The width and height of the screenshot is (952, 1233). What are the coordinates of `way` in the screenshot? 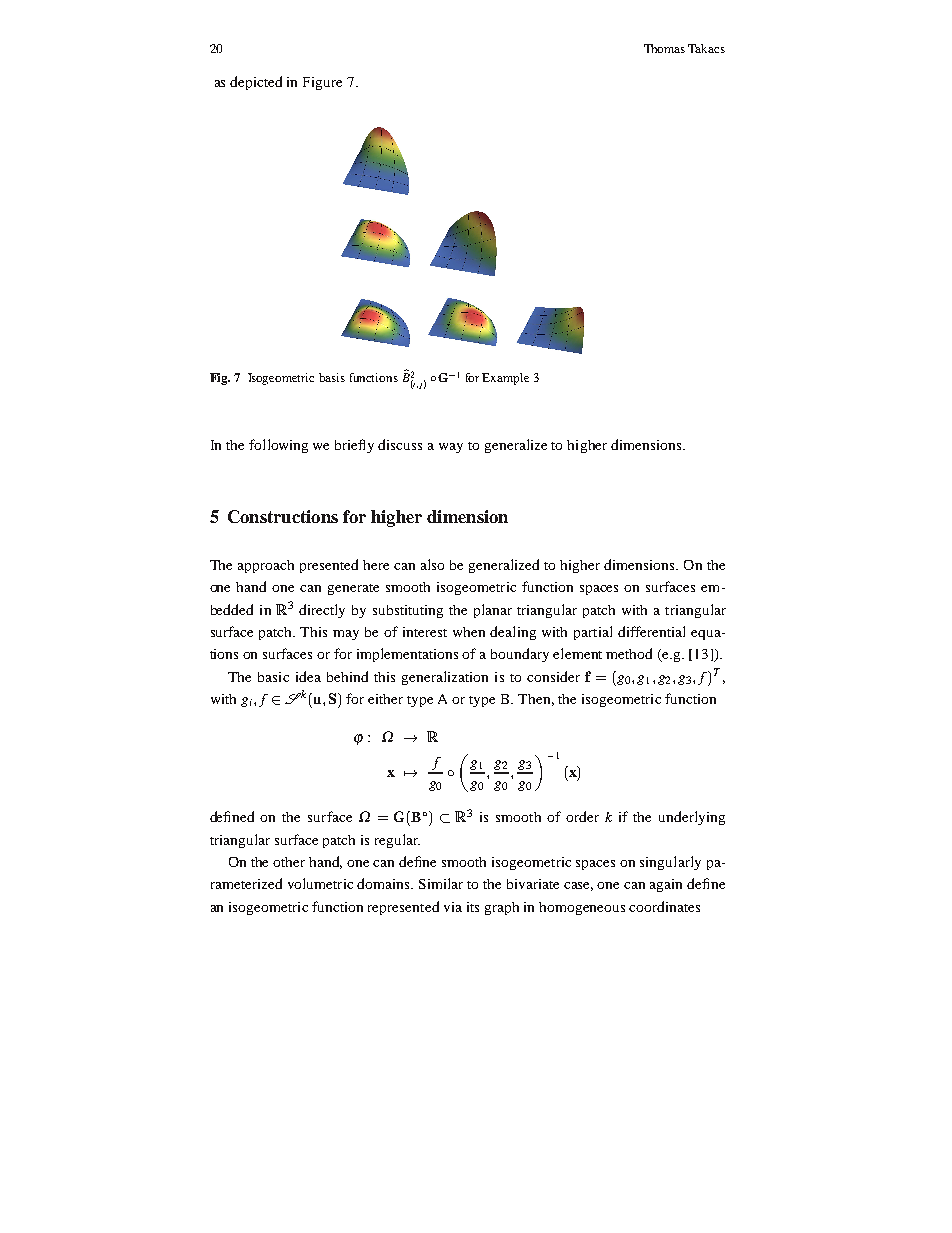 It's located at (451, 448).
